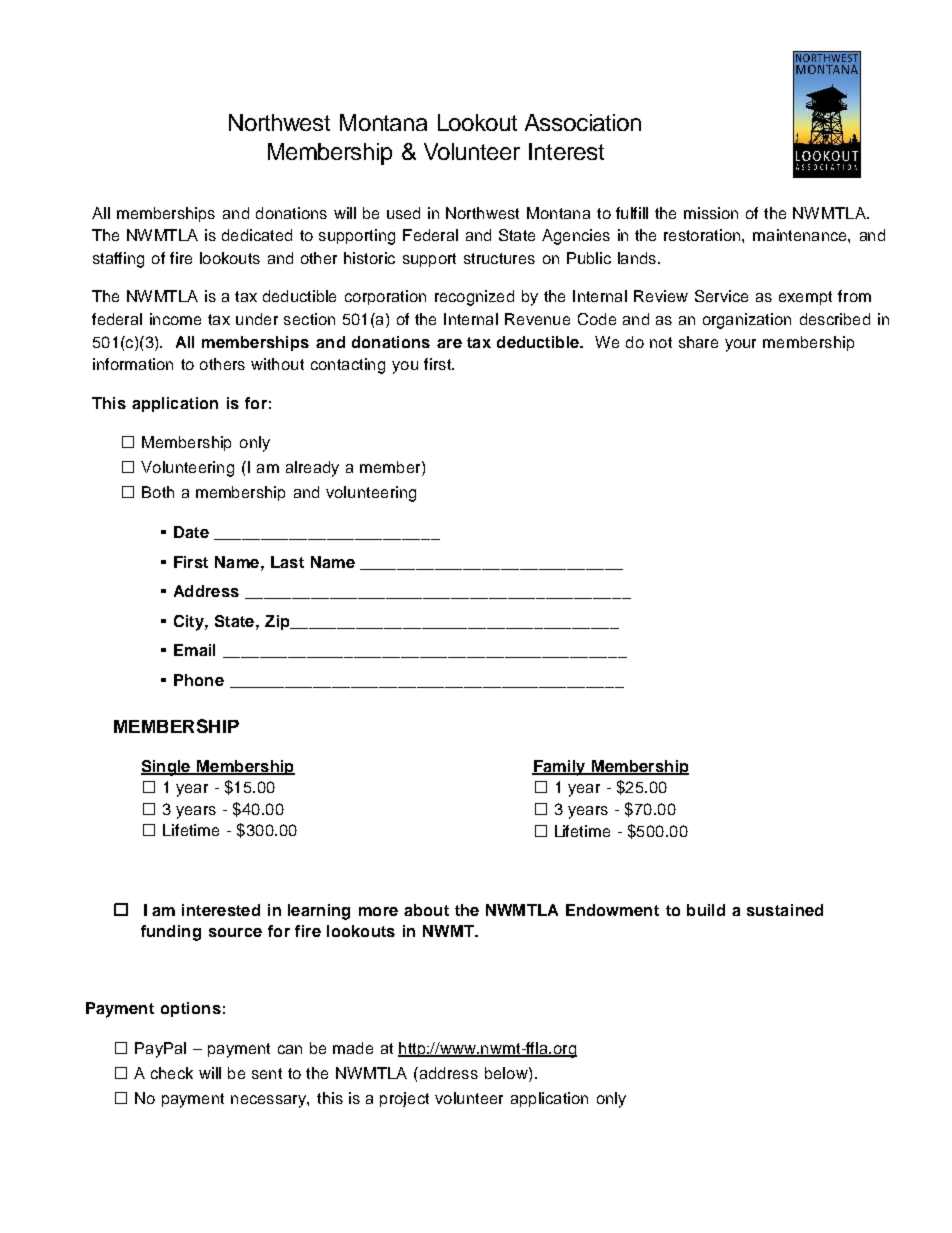 This screenshot has width=952, height=1233. What do you see at coordinates (257, 235) in the screenshot?
I see `dedicated` at bounding box center [257, 235].
